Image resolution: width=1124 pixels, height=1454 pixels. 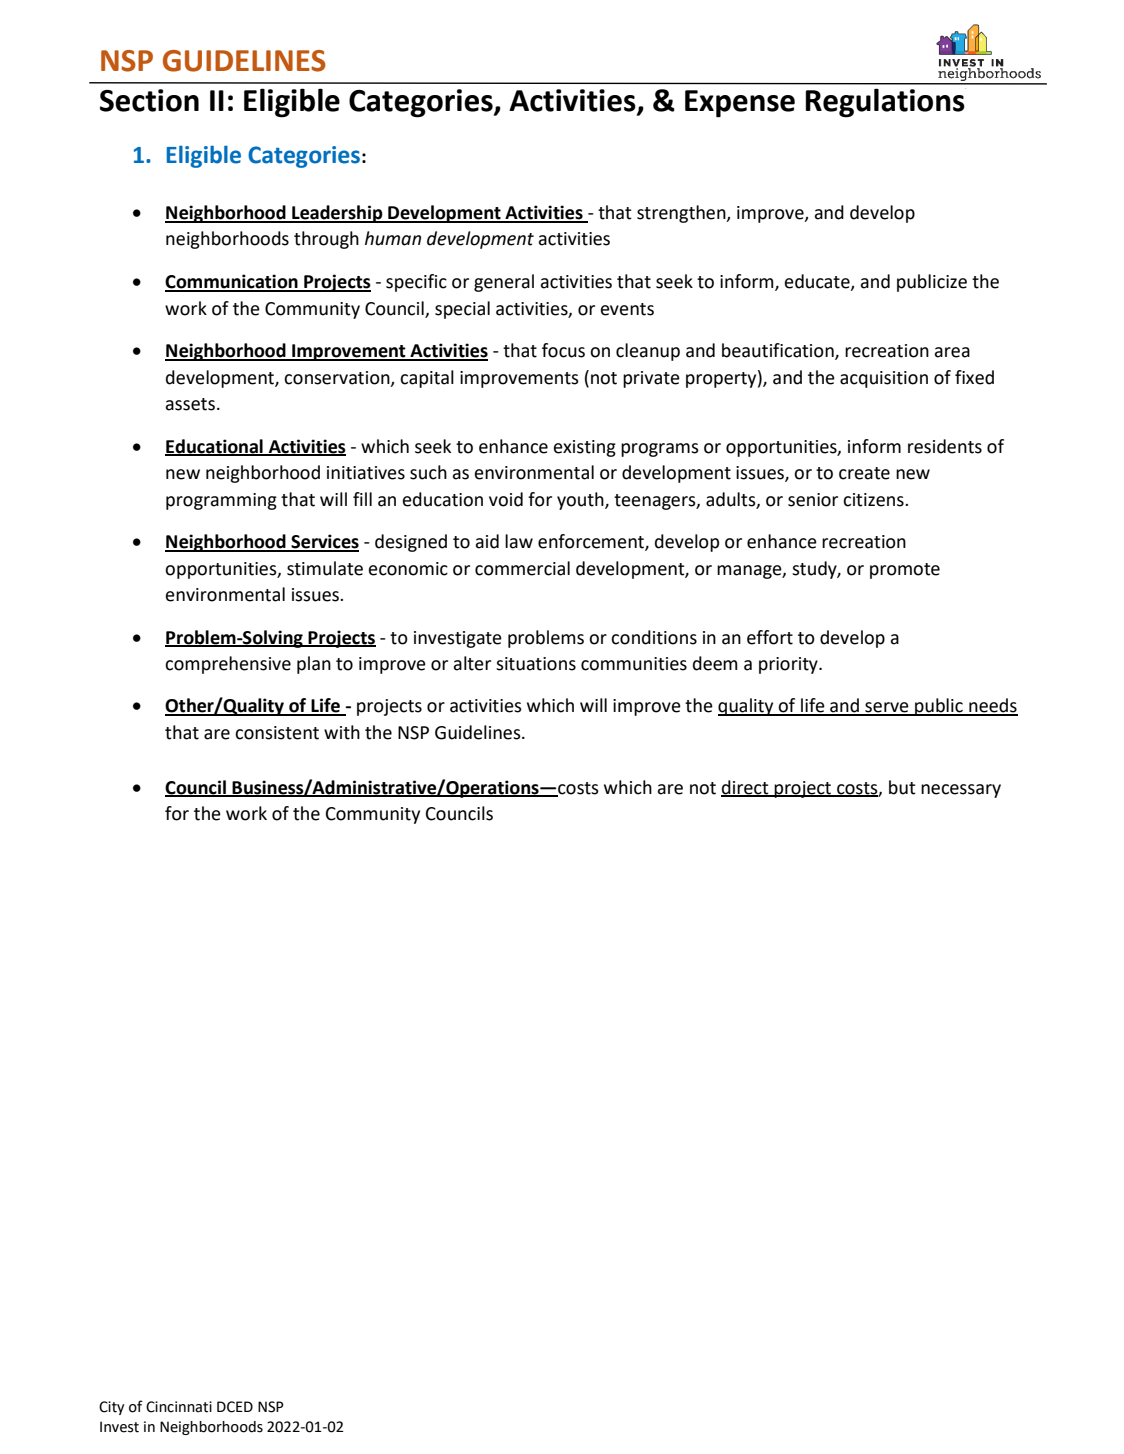 I want to click on necessary, so click(x=961, y=791).
